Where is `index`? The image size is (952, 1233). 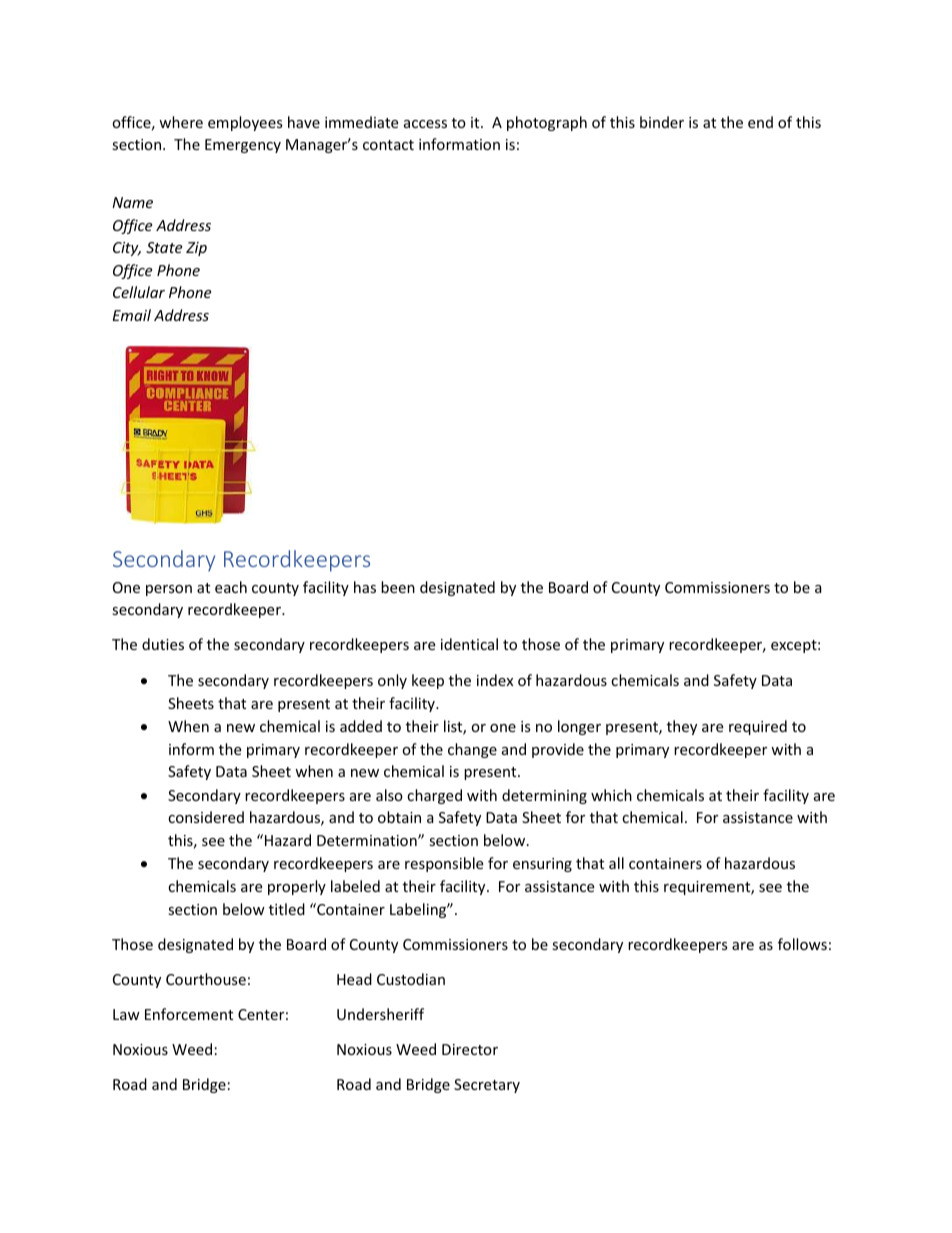
index is located at coordinates (495, 680).
